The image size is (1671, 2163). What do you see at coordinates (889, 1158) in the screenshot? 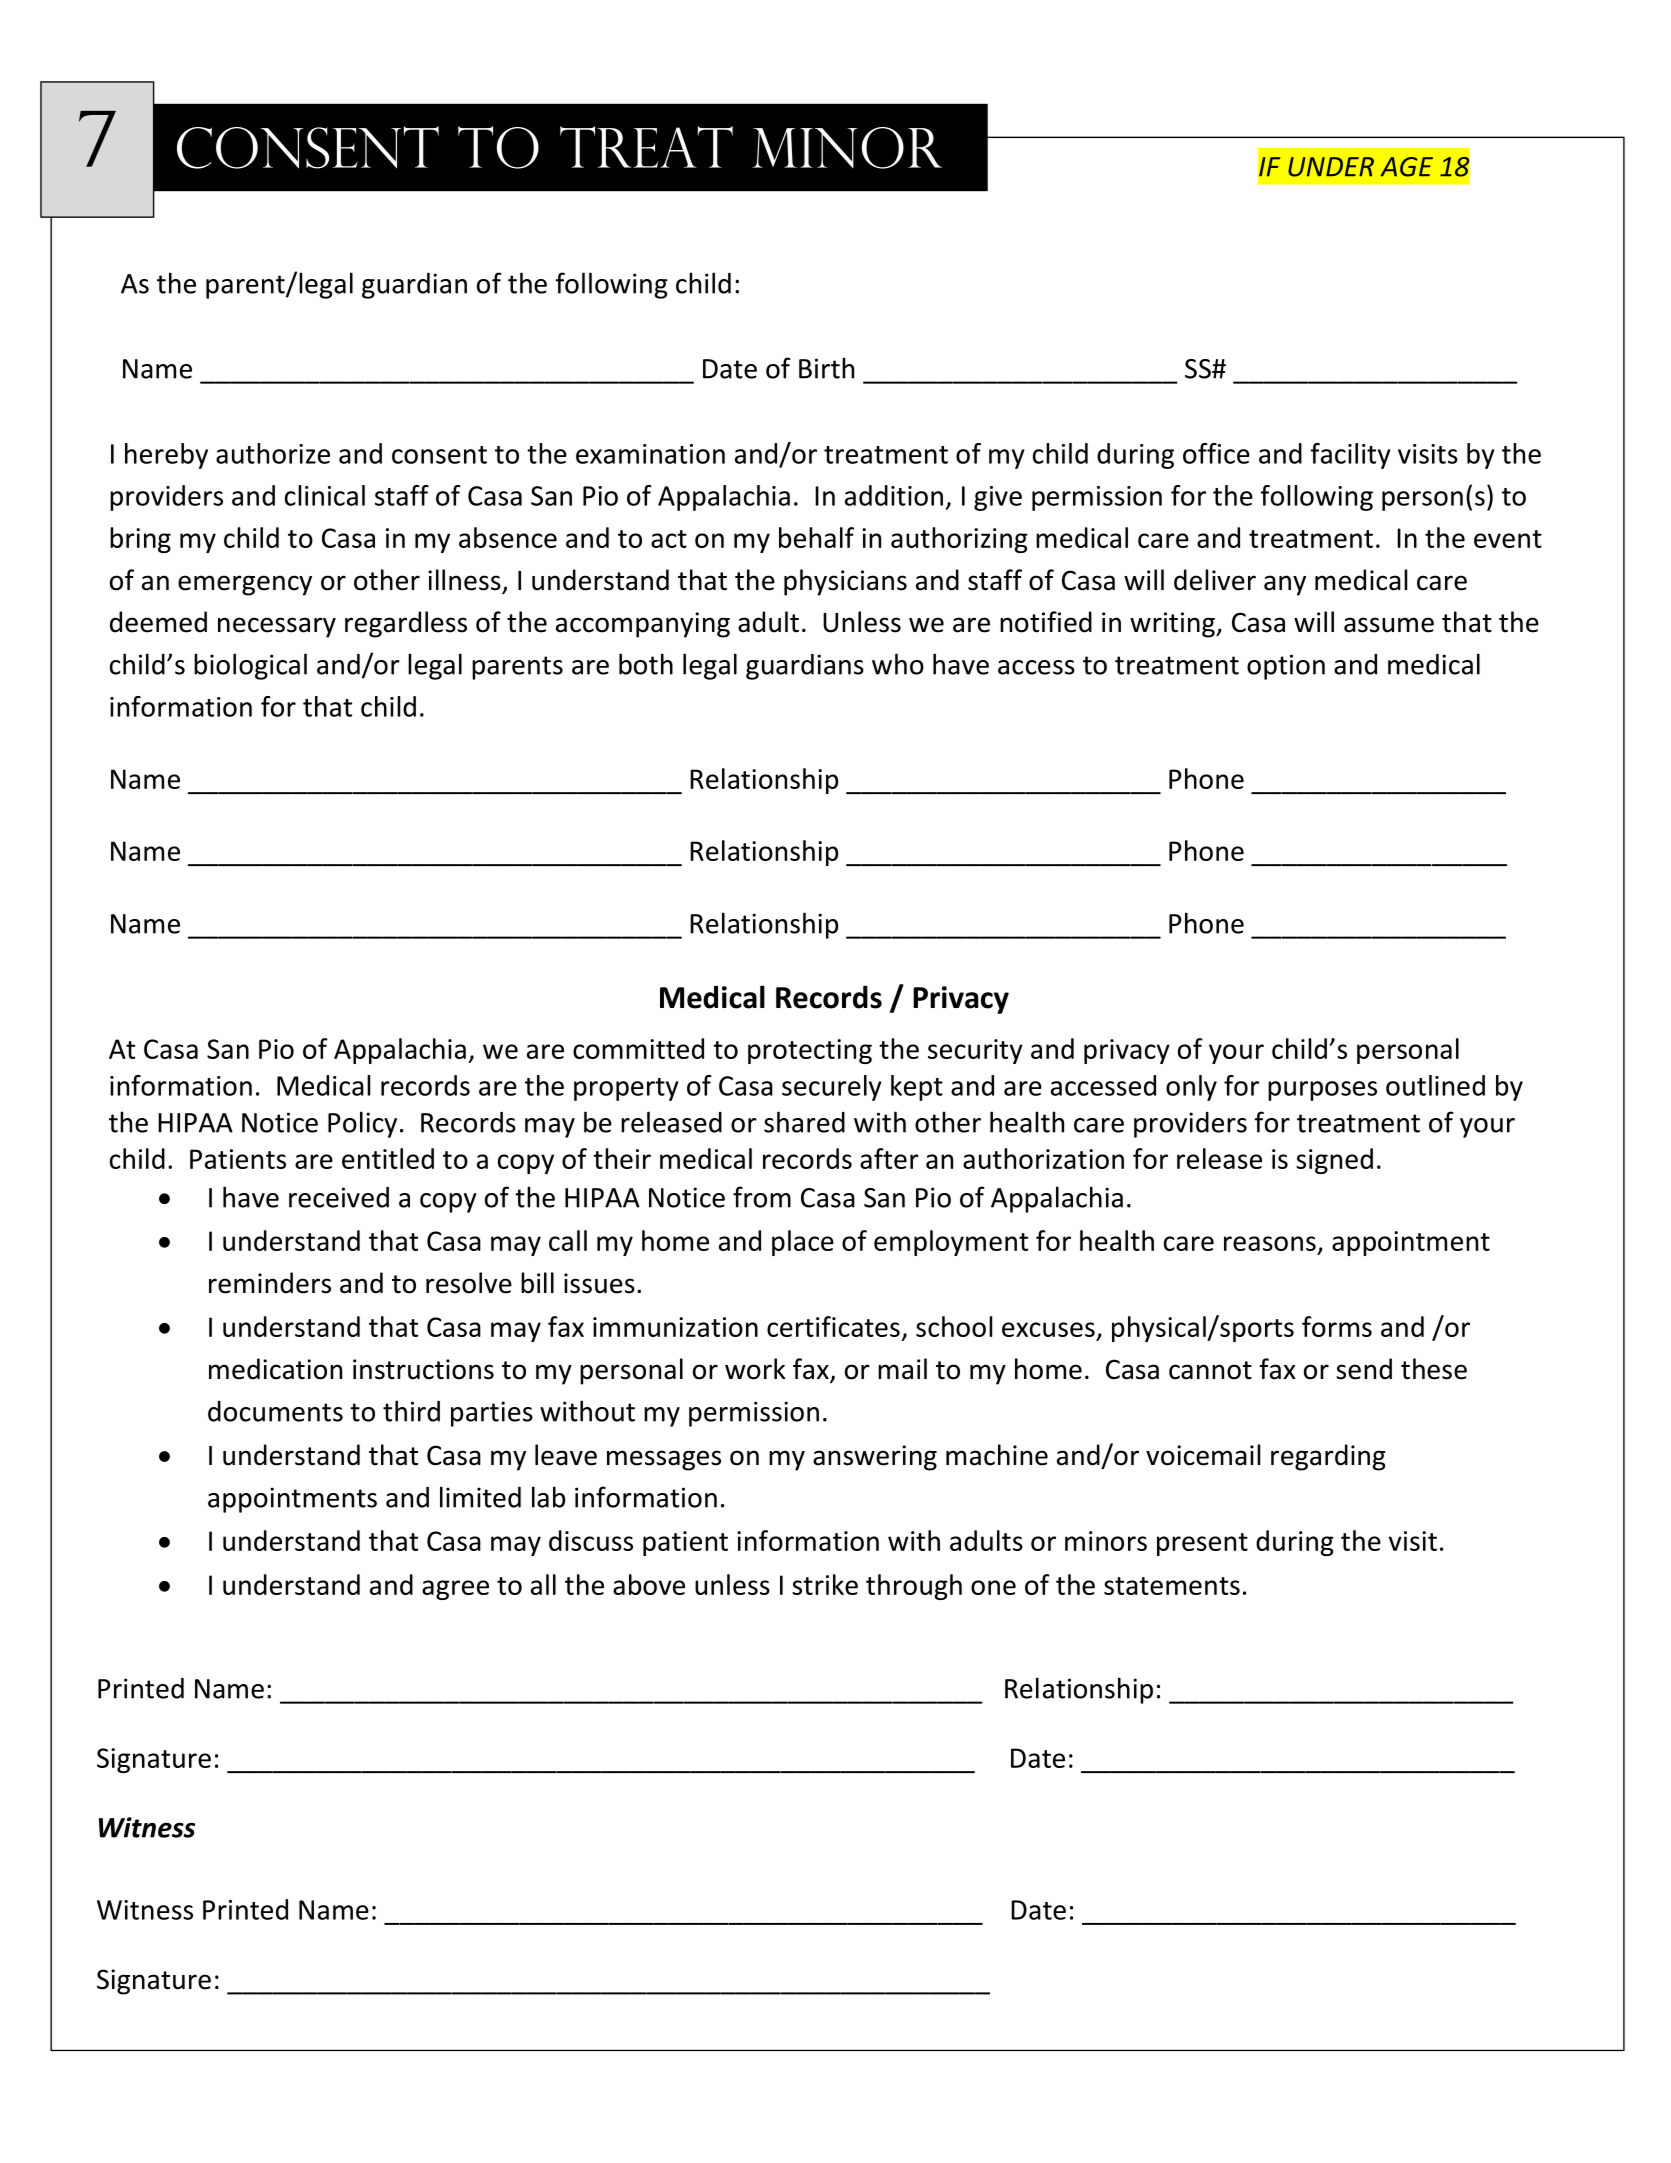
I see `after` at bounding box center [889, 1158].
